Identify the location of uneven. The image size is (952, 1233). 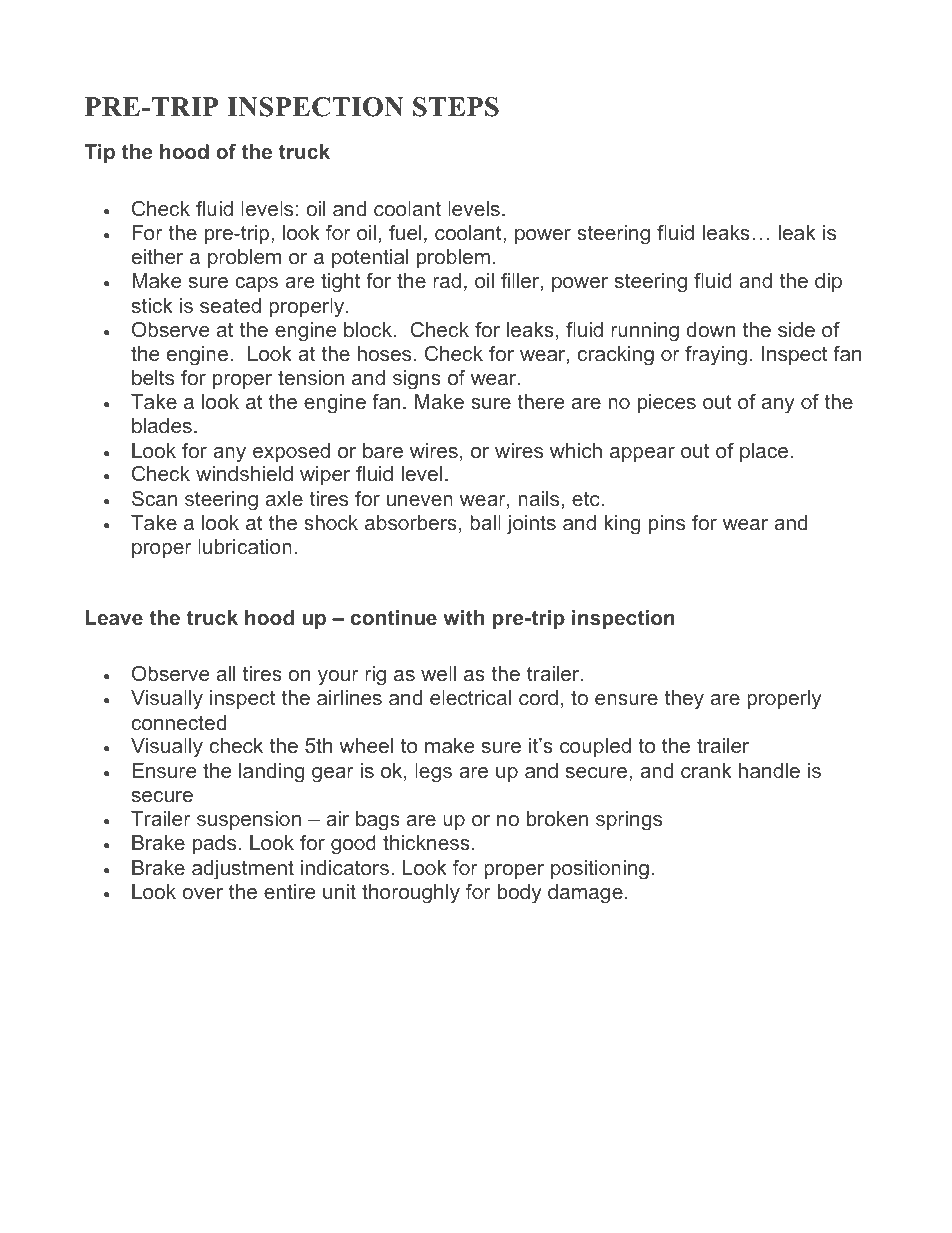
(420, 500).
